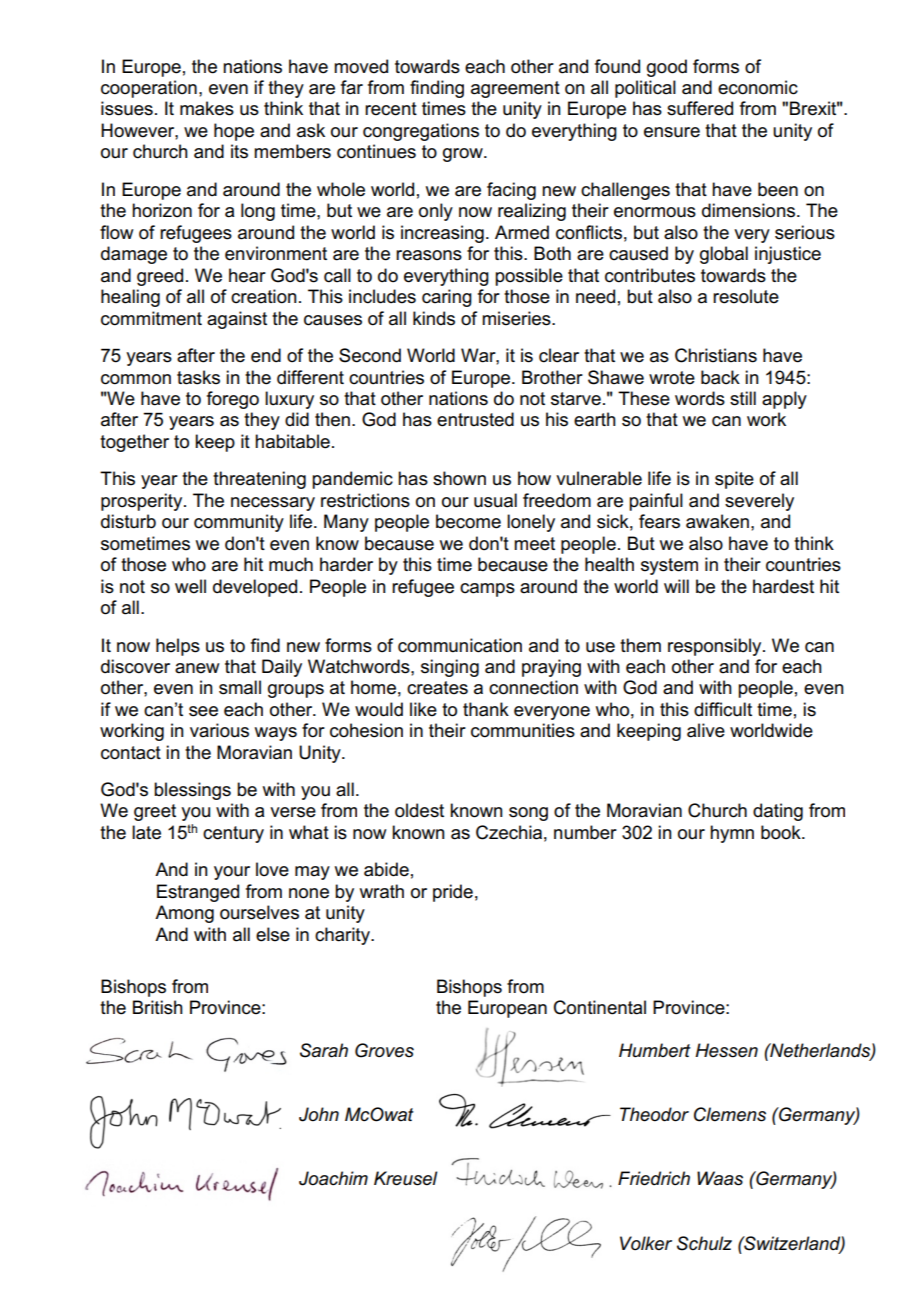 The height and width of the screenshot is (1308, 924). Describe the element at coordinates (732, 834) in the screenshot. I see `hymn` at that location.
